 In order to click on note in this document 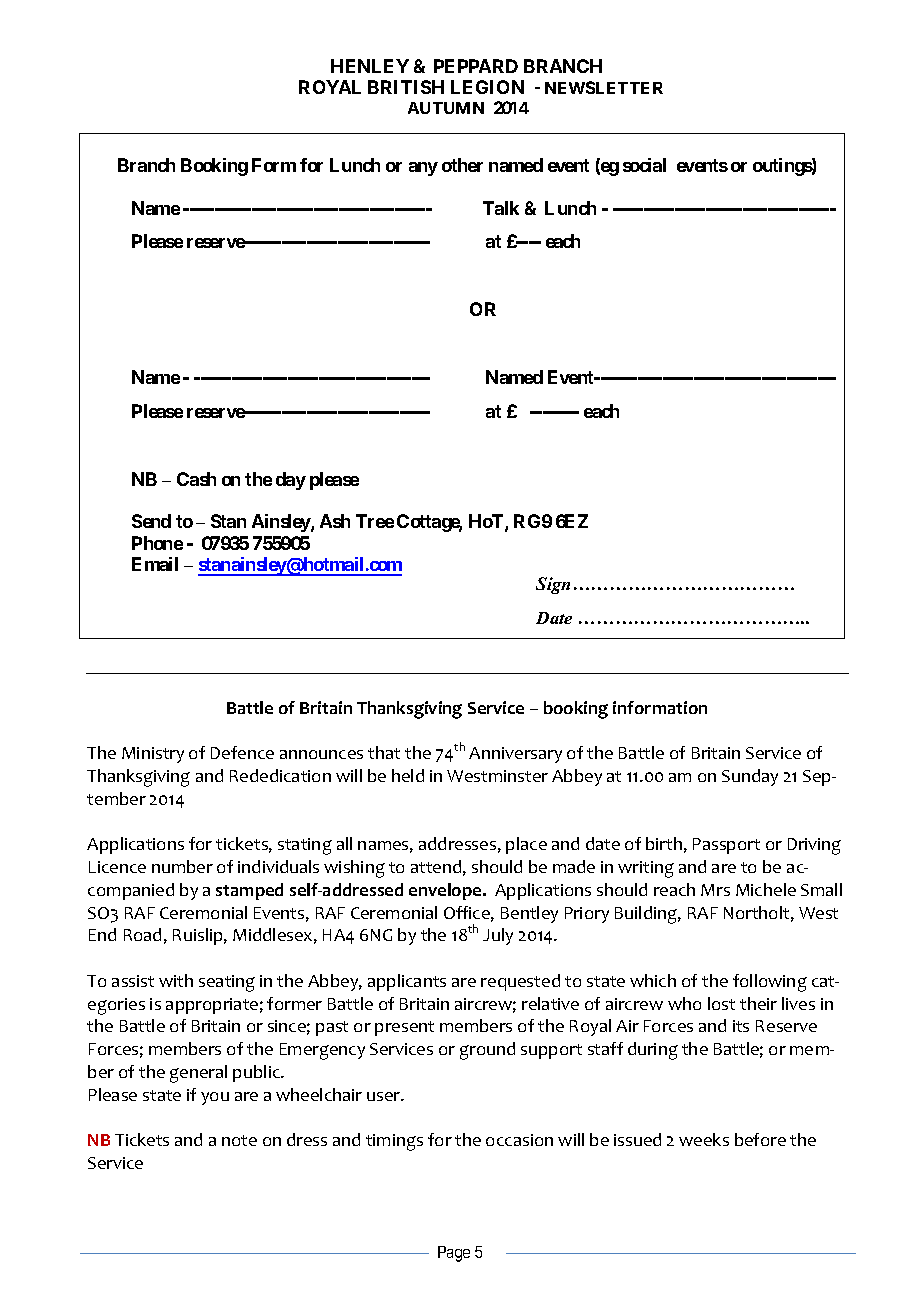, I will do `click(239, 1140)`.
